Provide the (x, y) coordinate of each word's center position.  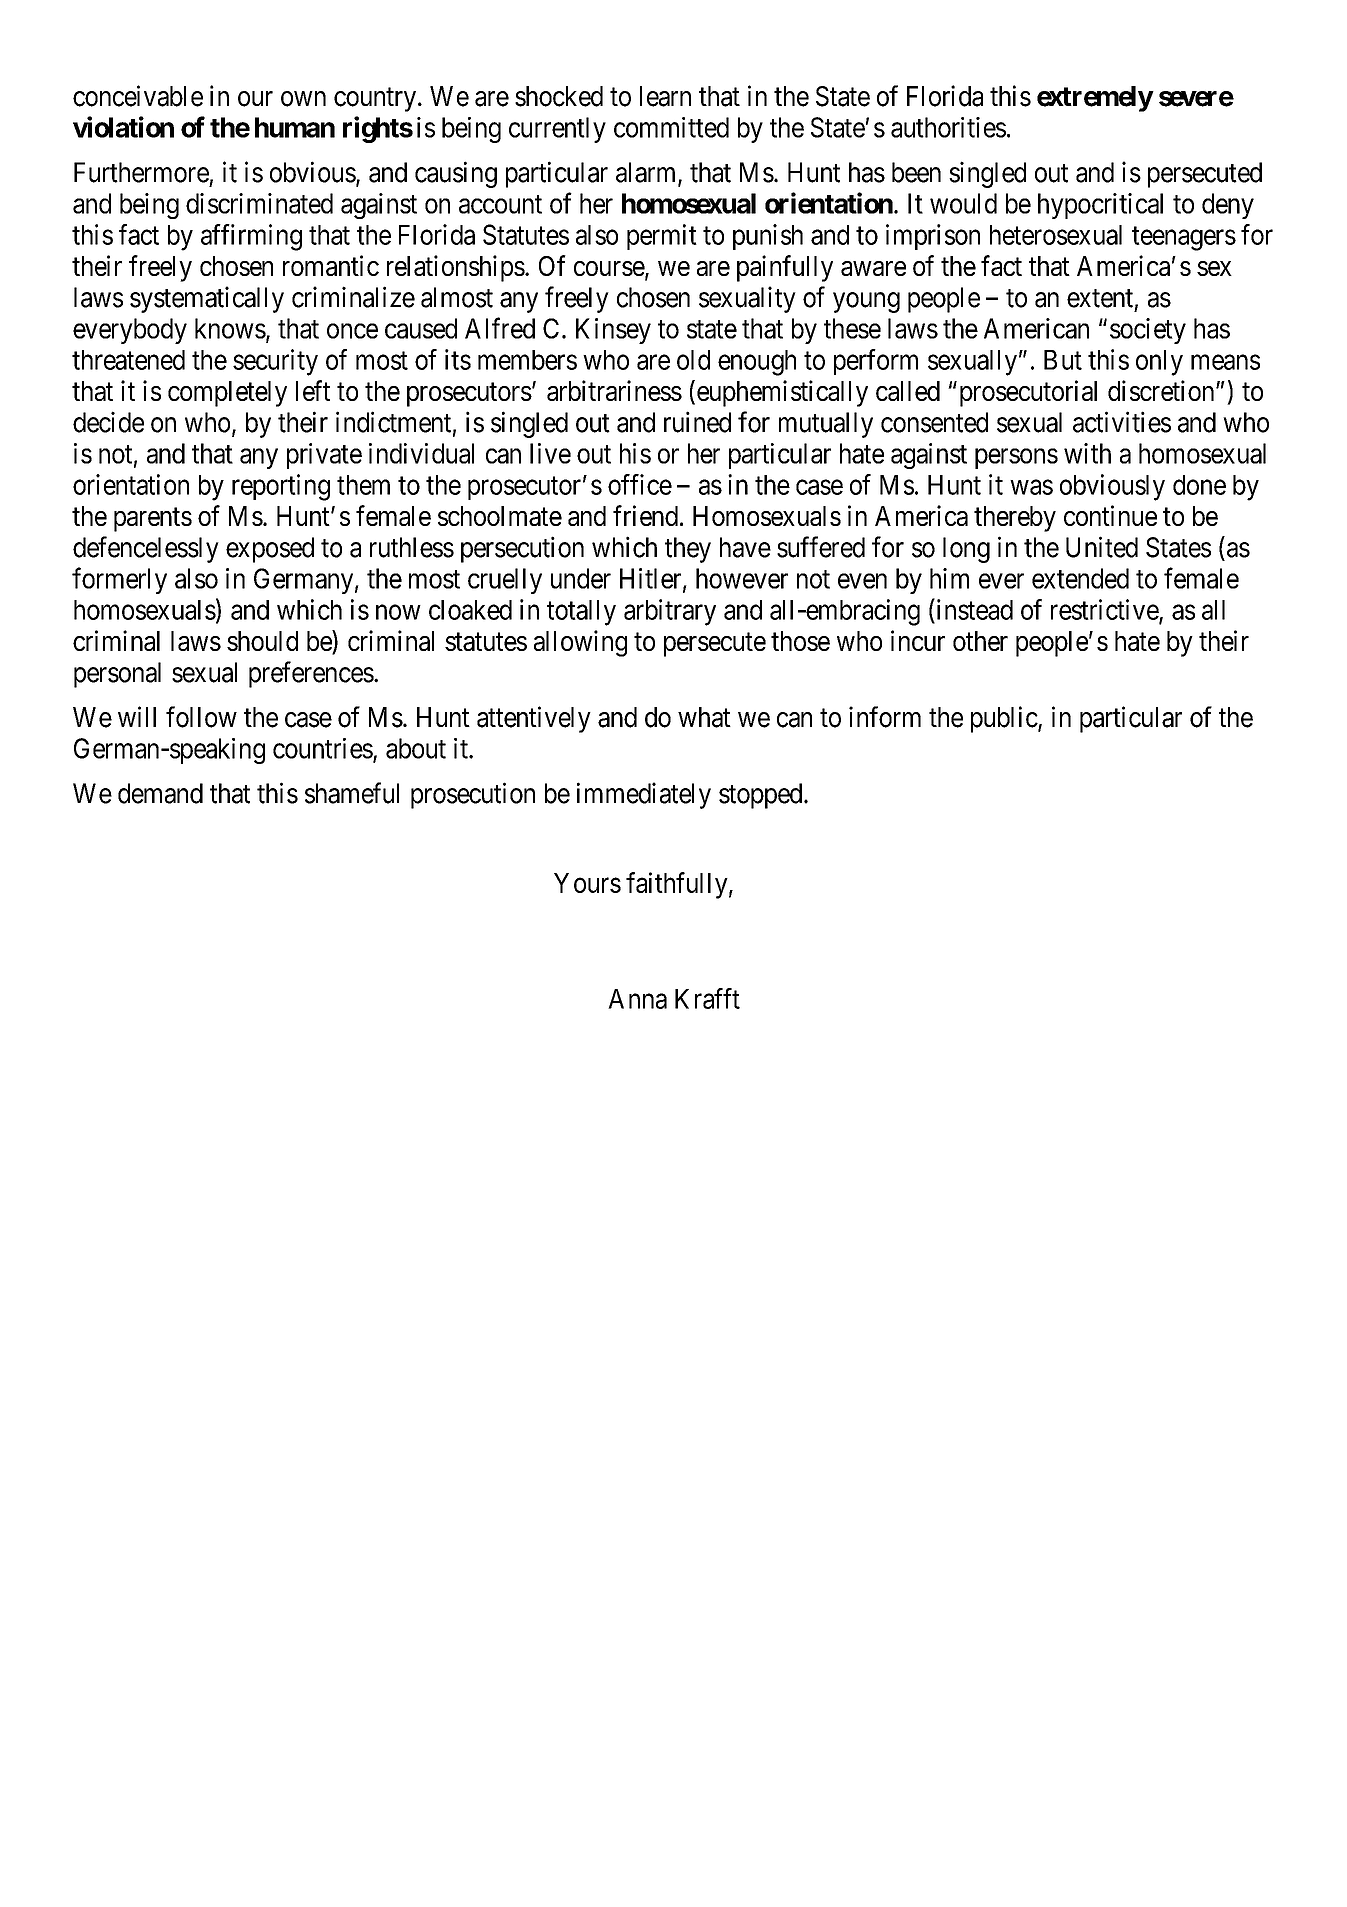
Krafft (707, 998)
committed (671, 127)
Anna (637, 999)
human (295, 127)
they (688, 550)
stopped (762, 796)
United (1102, 547)
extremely (1095, 99)
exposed (270, 550)
